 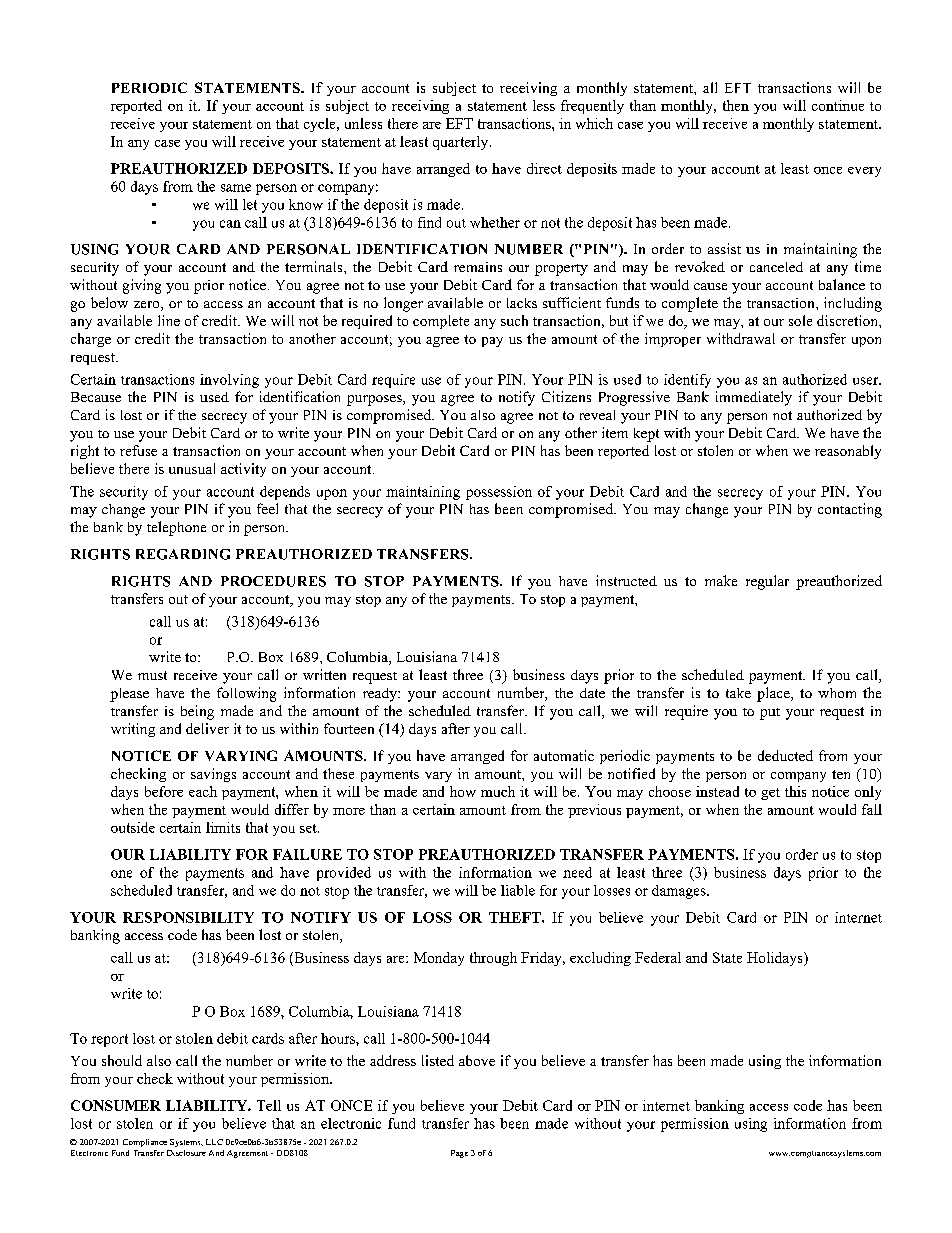 I want to click on then, so click(x=736, y=105).
